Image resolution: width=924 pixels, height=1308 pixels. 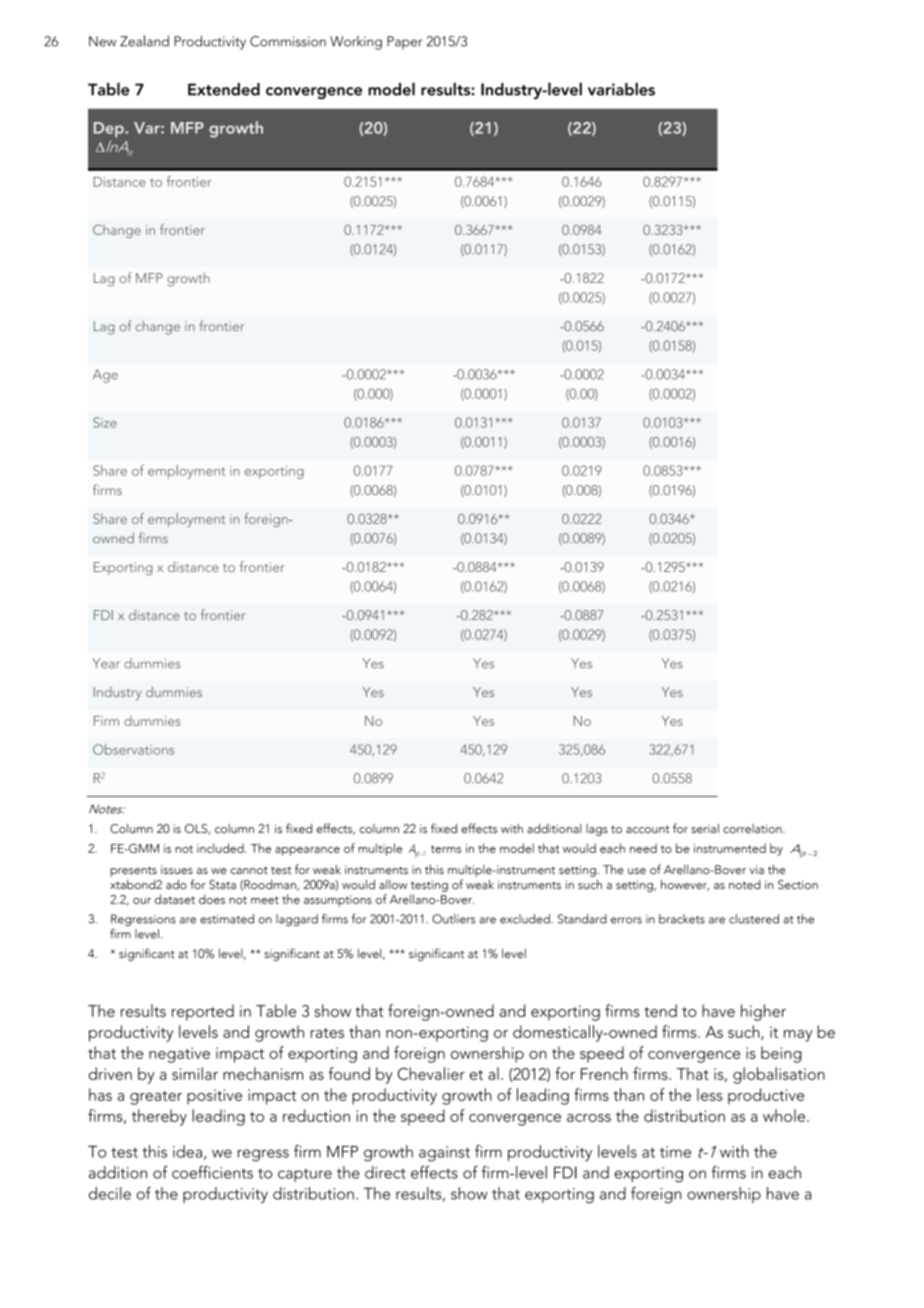 I want to click on Working, so click(x=356, y=43).
